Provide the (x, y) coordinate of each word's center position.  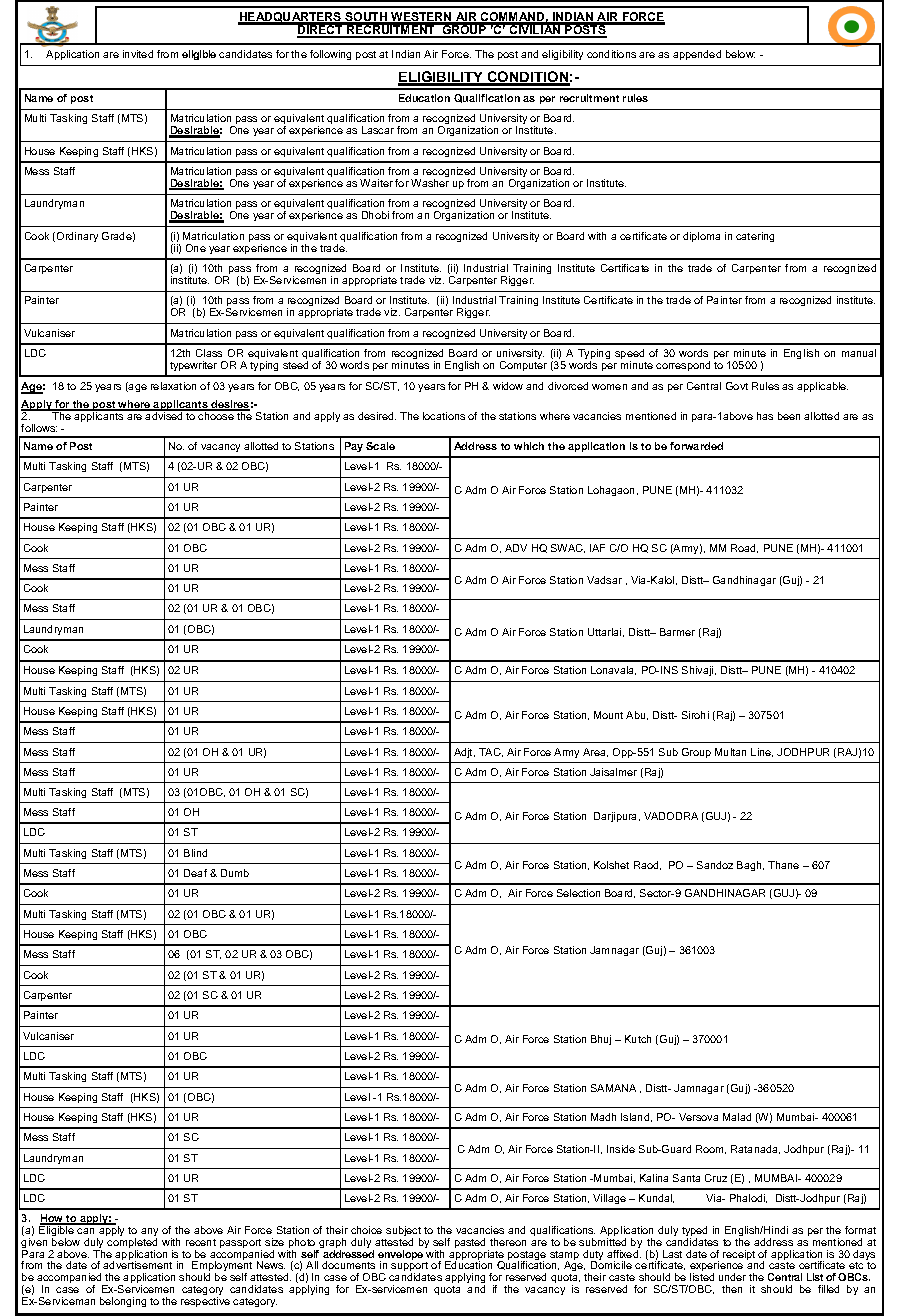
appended (697, 55)
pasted (472, 1244)
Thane (783, 865)
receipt (739, 1255)
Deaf (195, 873)
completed (132, 1244)
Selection (578, 893)
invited (138, 54)
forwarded (696, 446)
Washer (430, 183)
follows (39, 428)
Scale (380, 446)
